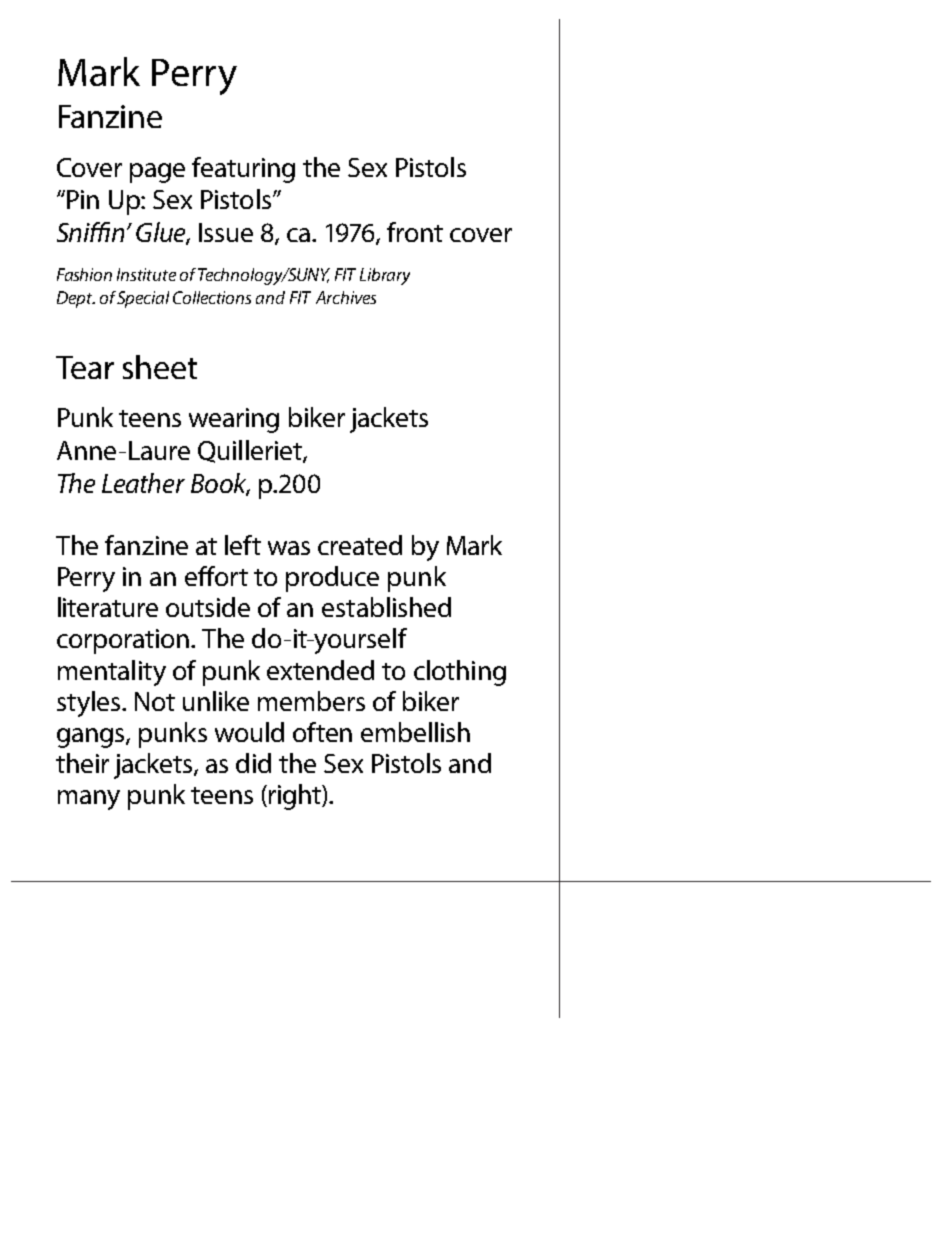  Describe the element at coordinates (415, 232) in the document. I see `front` at that location.
